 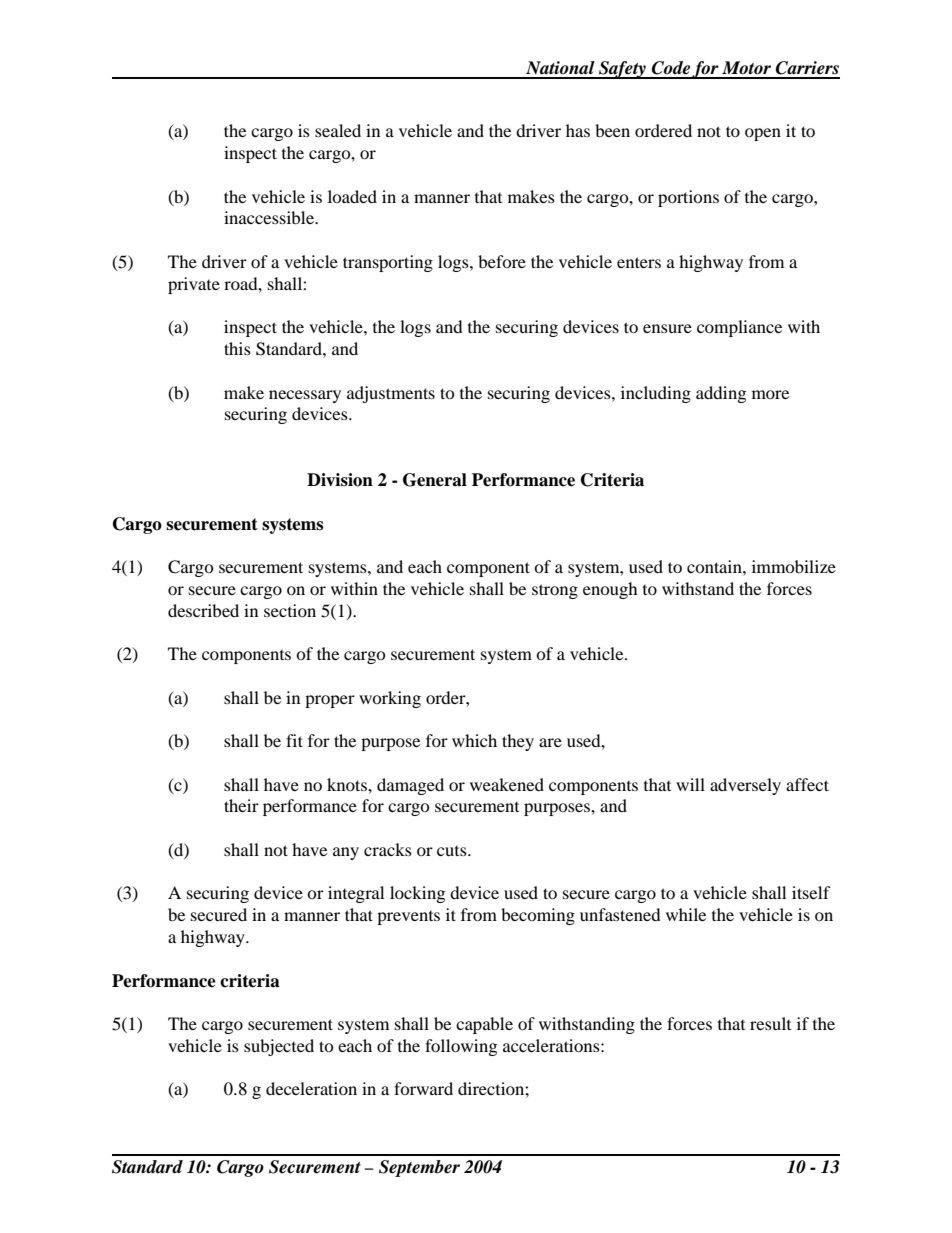 What do you see at coordinates (746, 68) in the screenshot?
I see `Motor` at bounding box center [746, 68].
